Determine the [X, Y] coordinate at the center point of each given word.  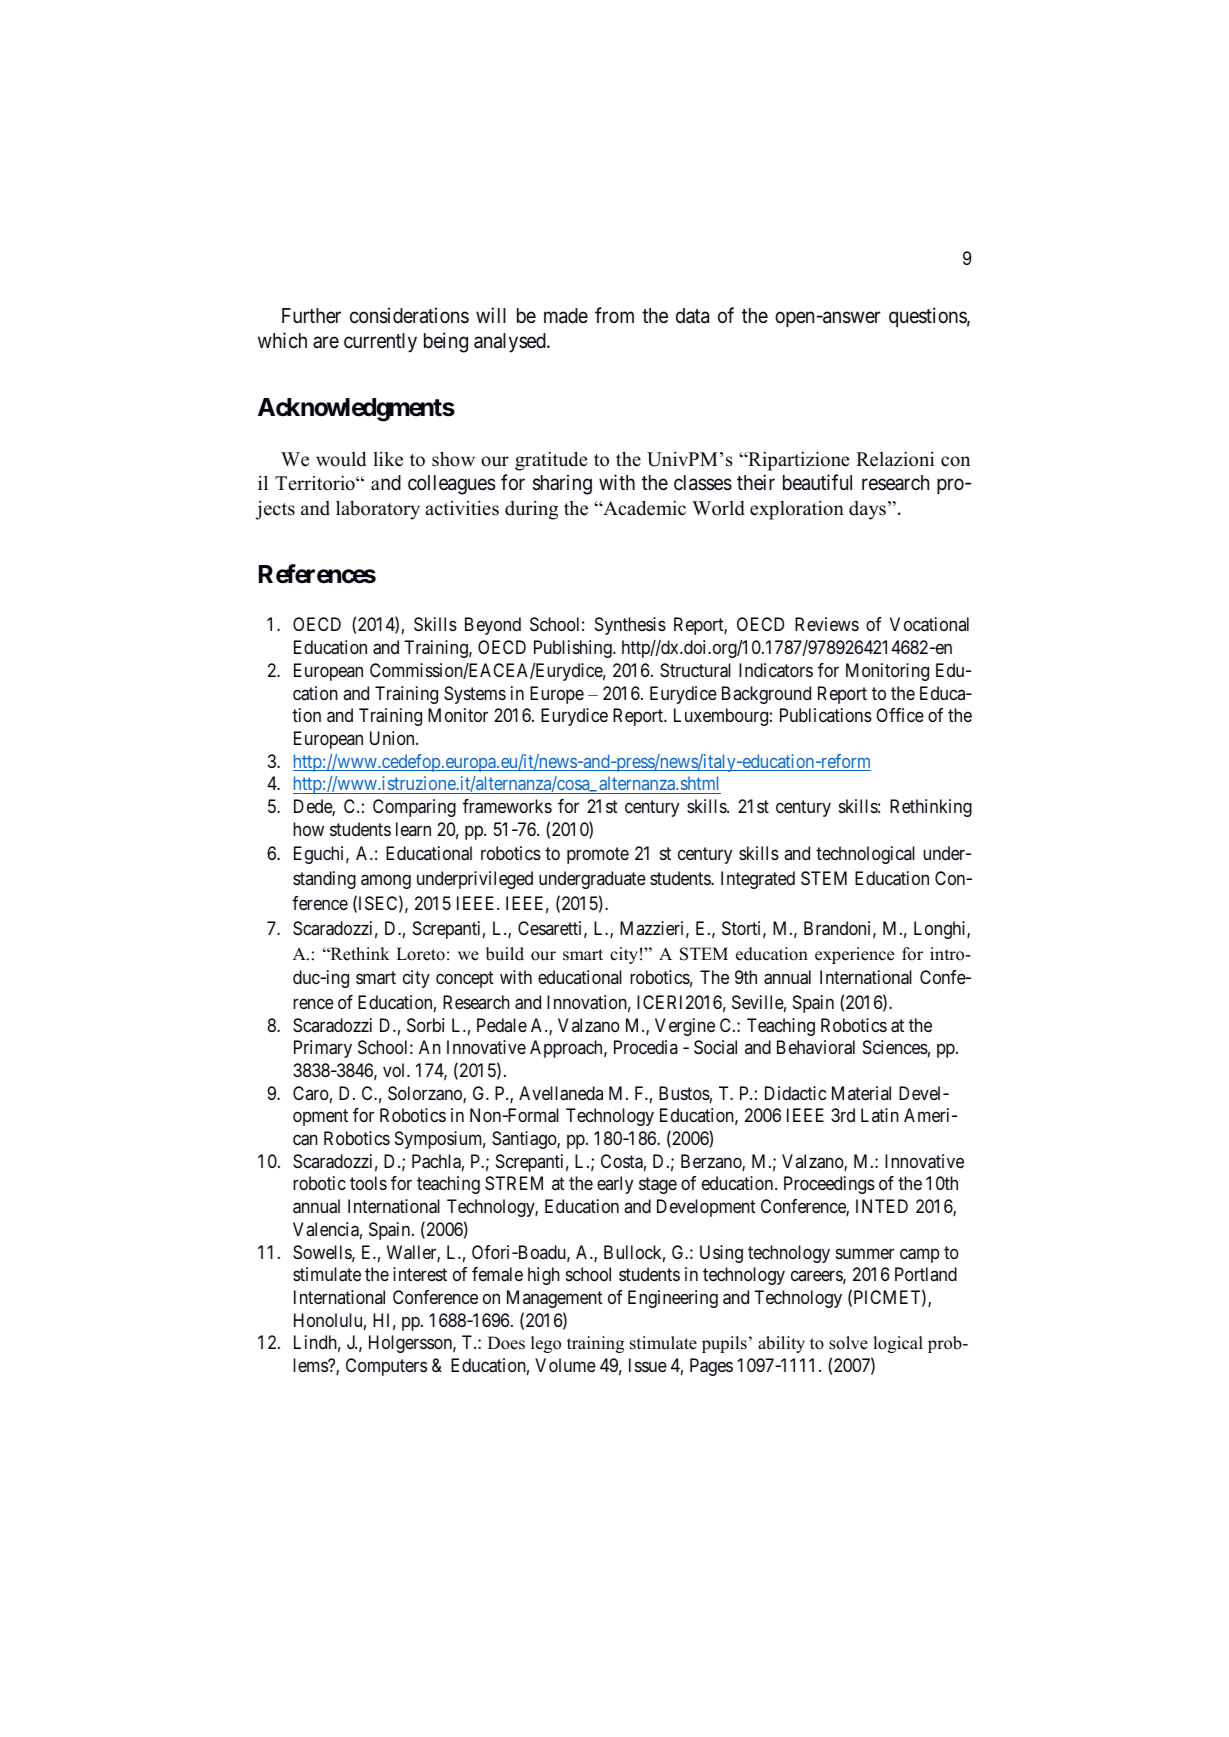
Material [861, 1093]
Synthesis [630, 626]
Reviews [827, 624]
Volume [565, 1365]
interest [420, 1274]
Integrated [758, 880]
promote [598, 856]
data [692, 316]
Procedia [646, 1047]
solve [848, 1343]
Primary [323, 1049]
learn [413, 829]
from [614, 315]
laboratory [378, 510]
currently [380, 343]
